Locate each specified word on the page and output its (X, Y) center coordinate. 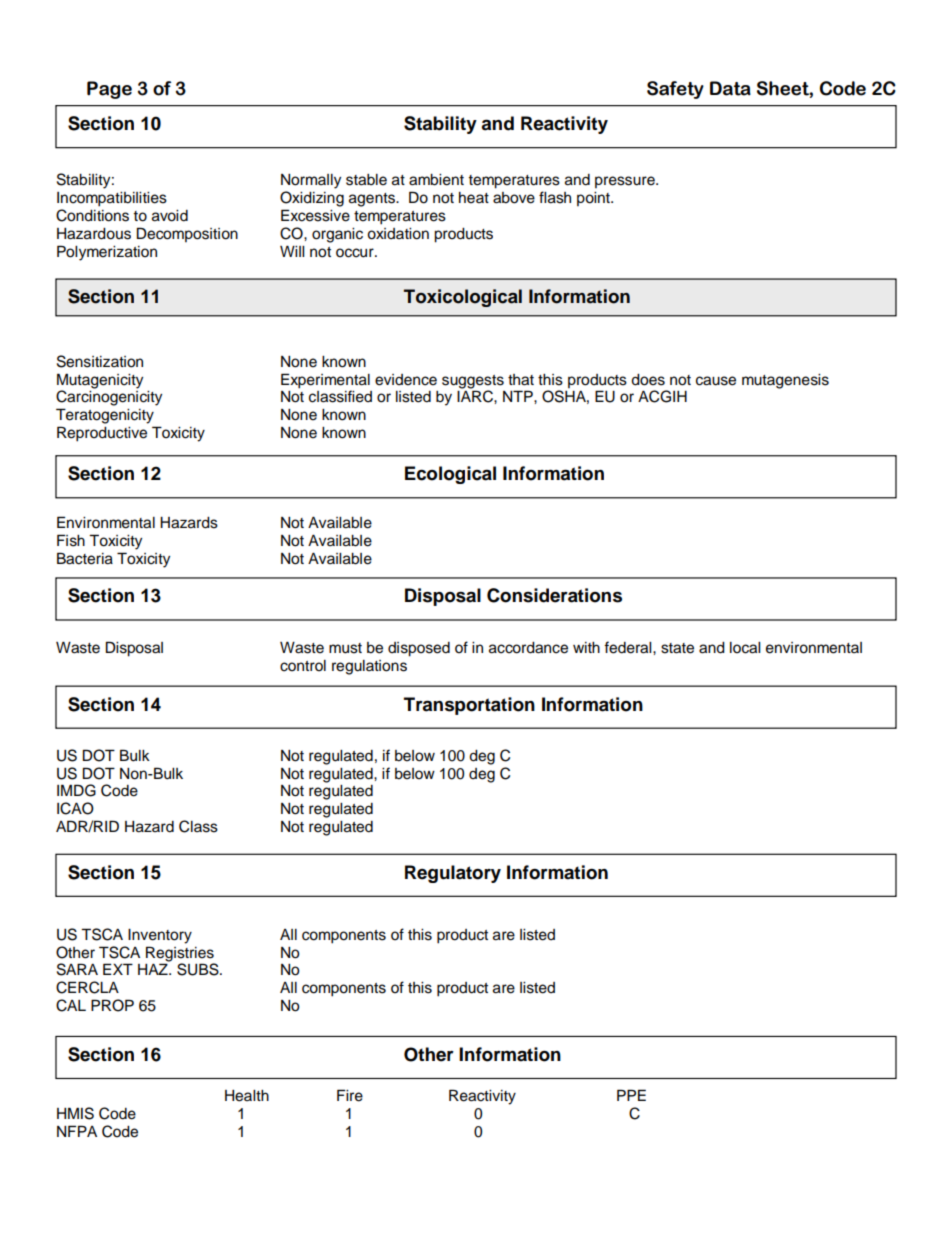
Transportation (469, 706)
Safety (675, 90)
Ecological (450, 475)
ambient (436, 180)
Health (247, 1096)
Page (109, 90)
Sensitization (100, 361)
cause (716, 381)
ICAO (75, 808)
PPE (631, 1095)
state (677, 648)
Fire (350, 1095)
